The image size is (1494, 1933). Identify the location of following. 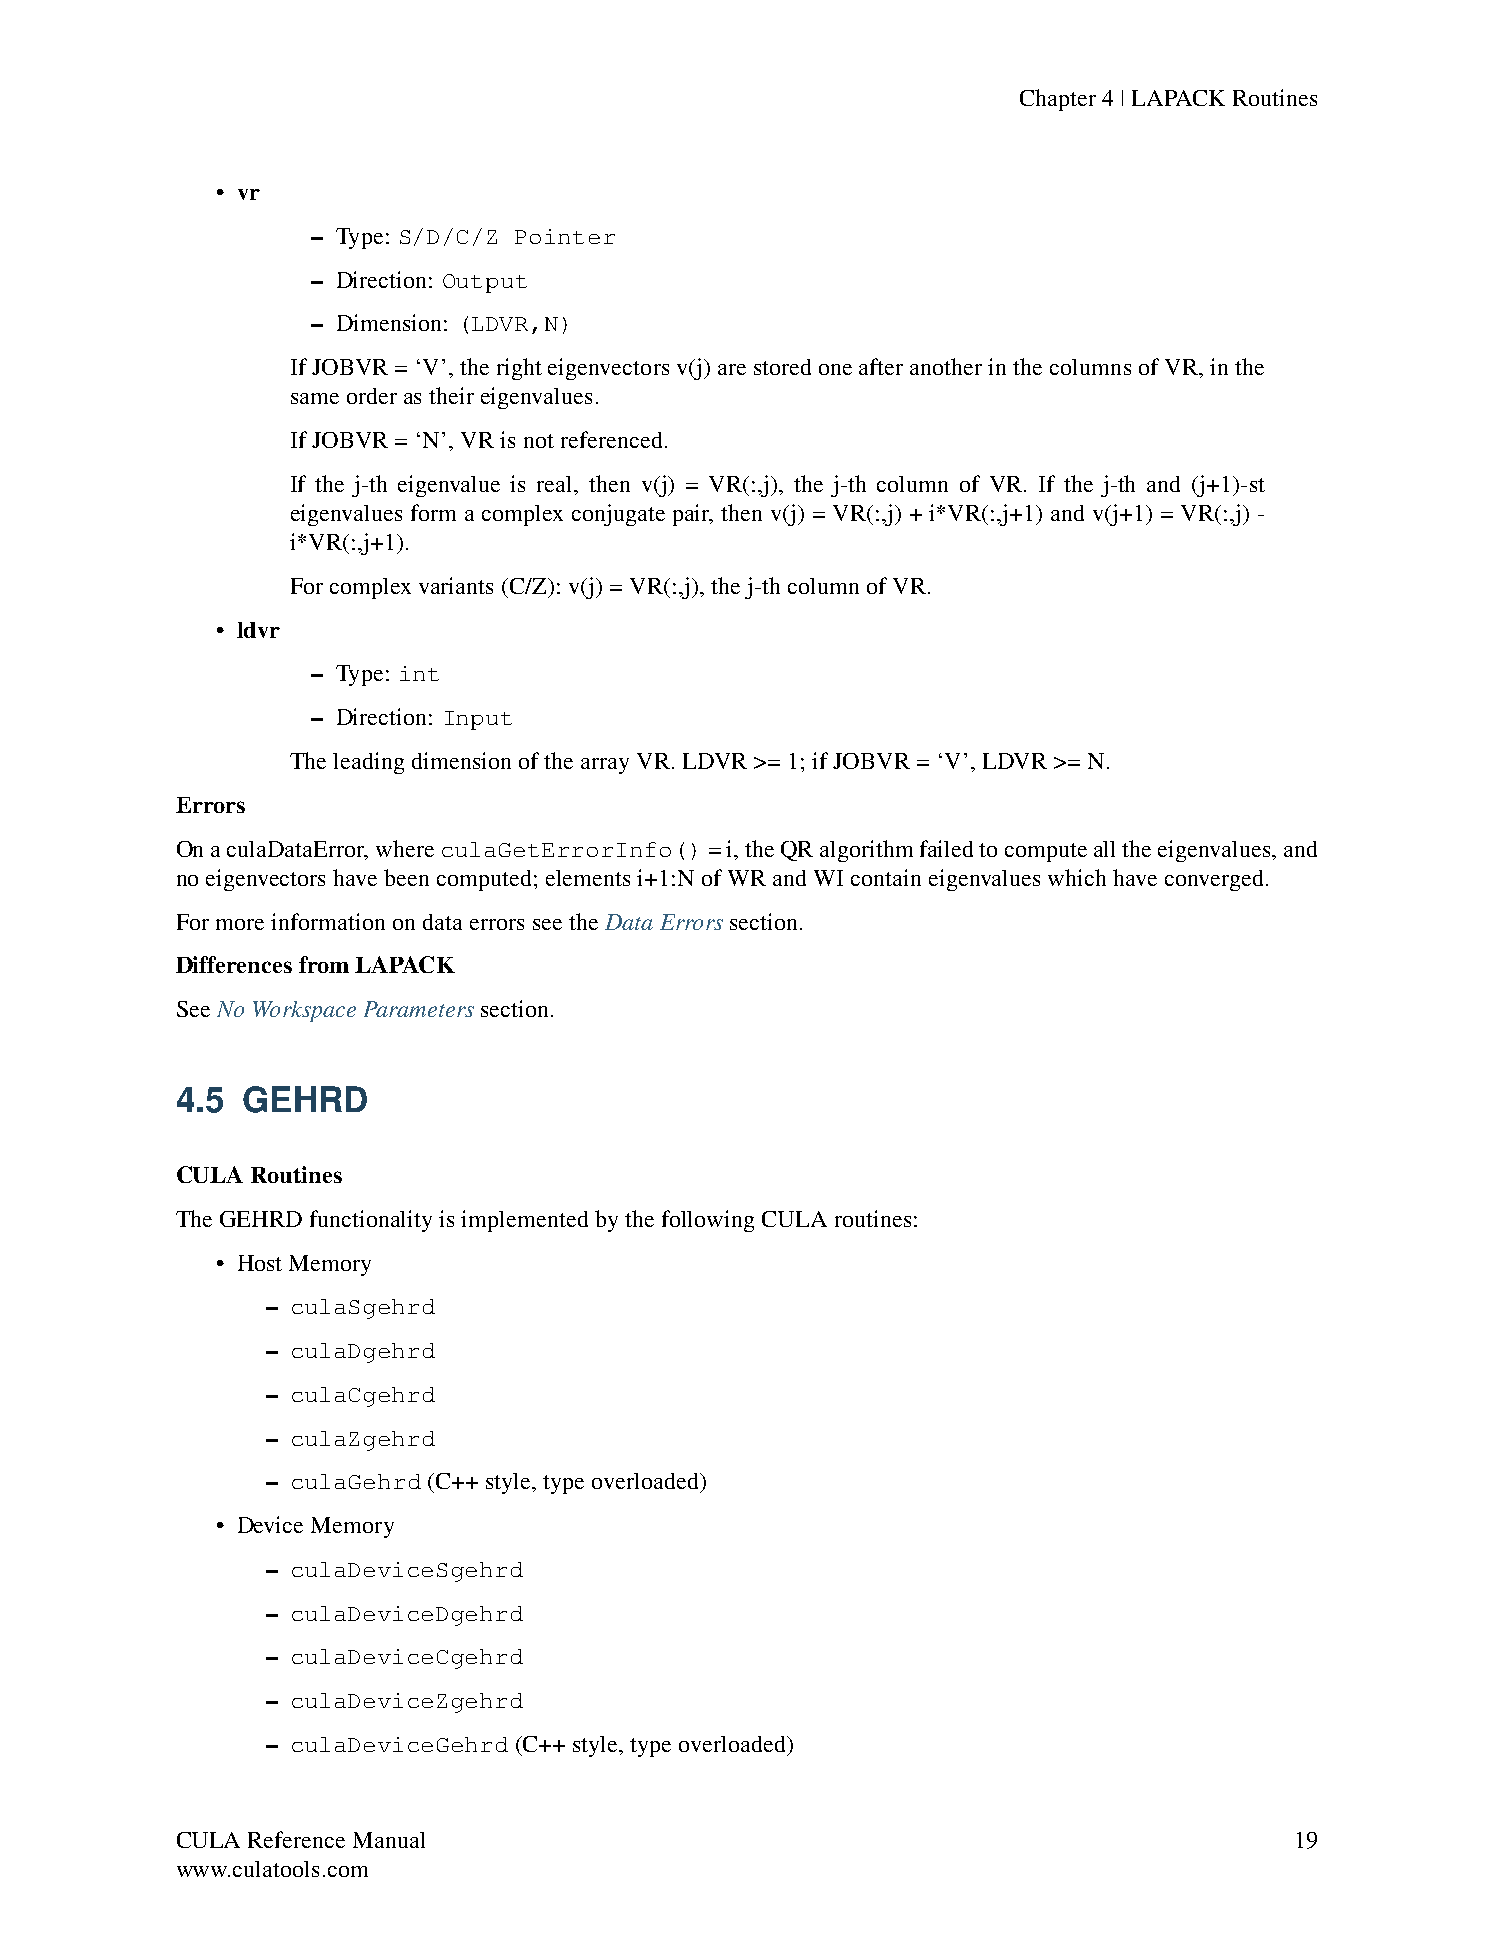
(708, 1221).
